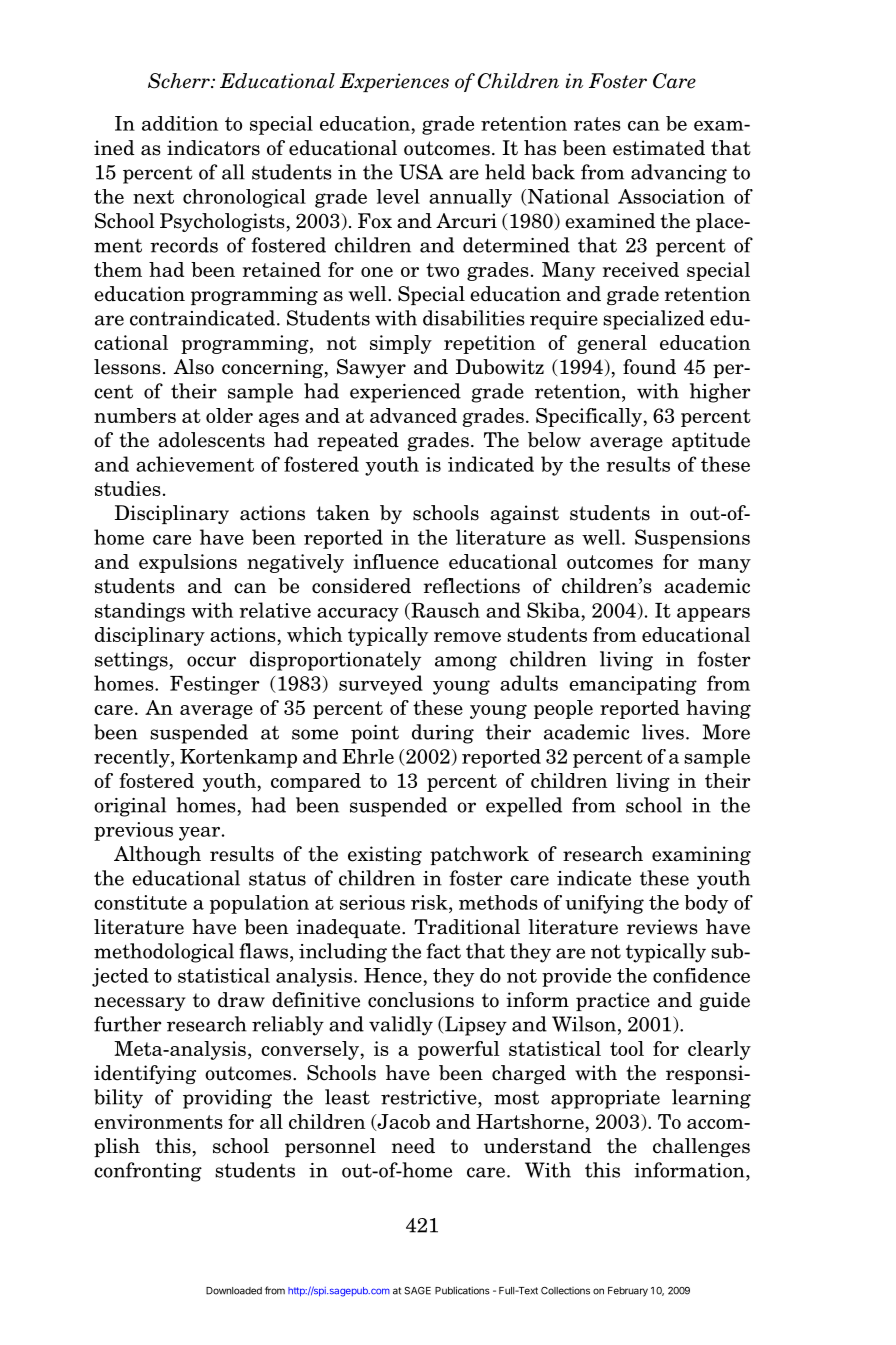  I want to click on Experiences, so click(394, 82).
